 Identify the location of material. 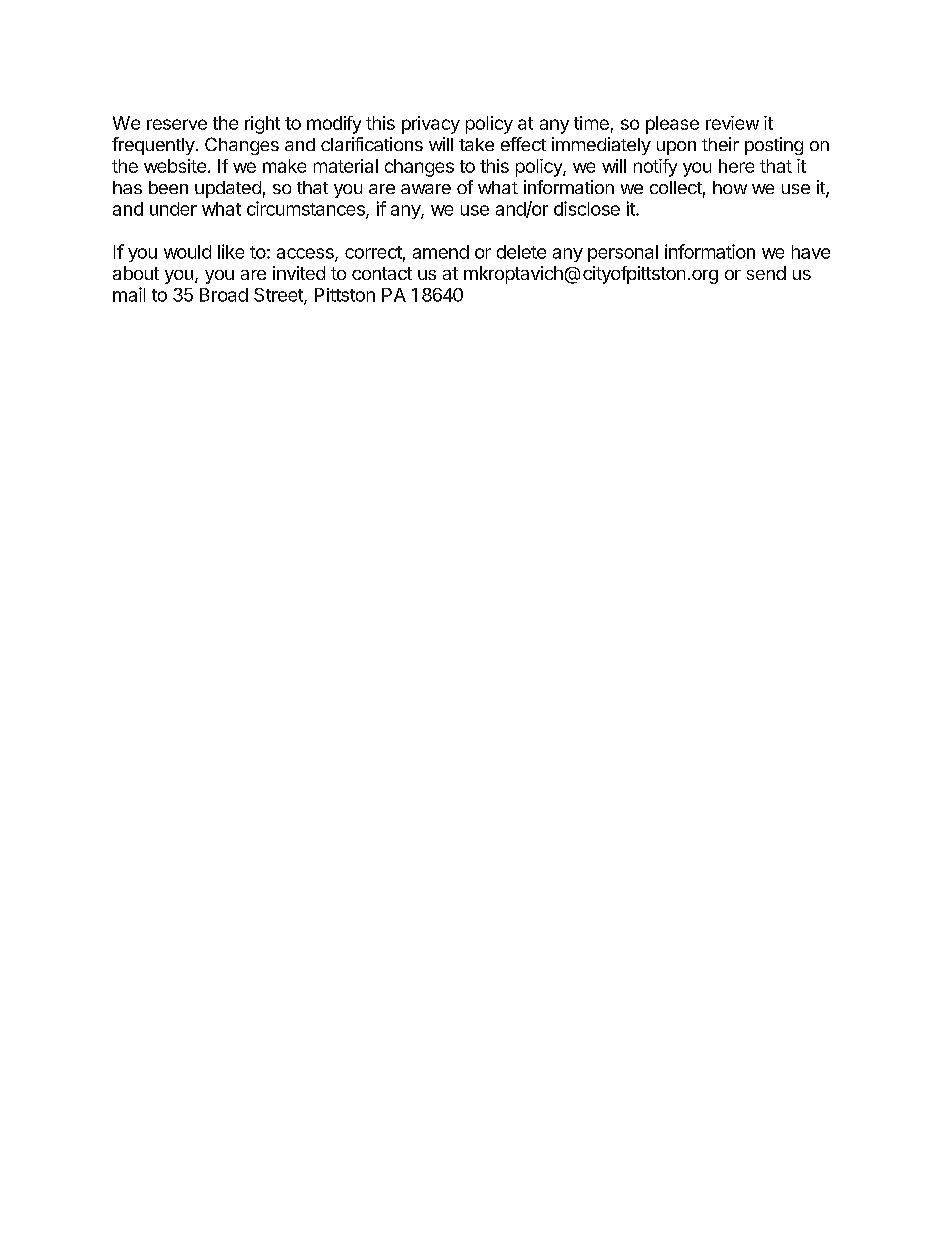
(346, 166).
